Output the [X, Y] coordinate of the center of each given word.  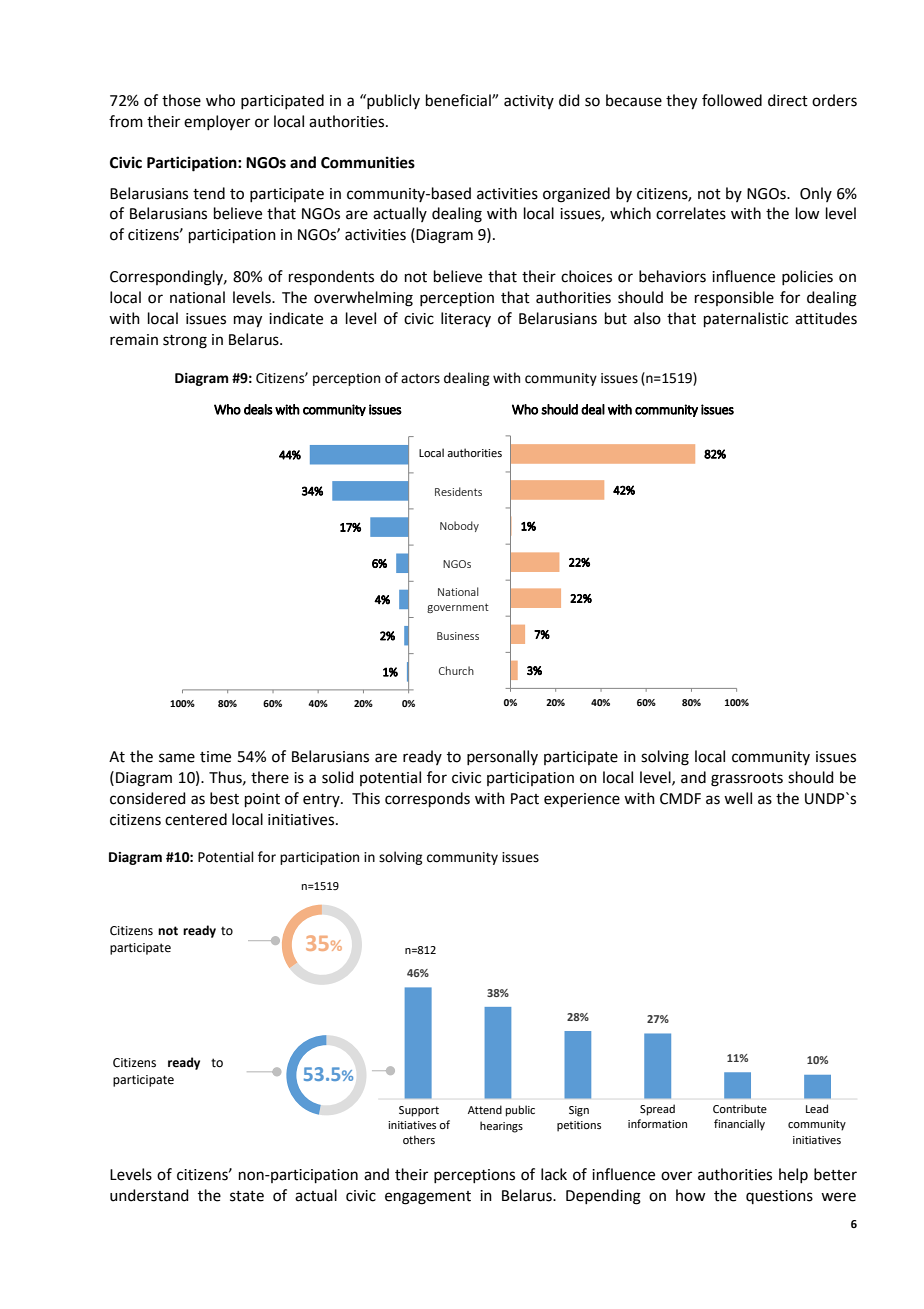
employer [217, 122]
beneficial [459, 100]
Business [458, 636]
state [247, 1196]
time [215, 757]
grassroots [747, 780]
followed [732, 100]
